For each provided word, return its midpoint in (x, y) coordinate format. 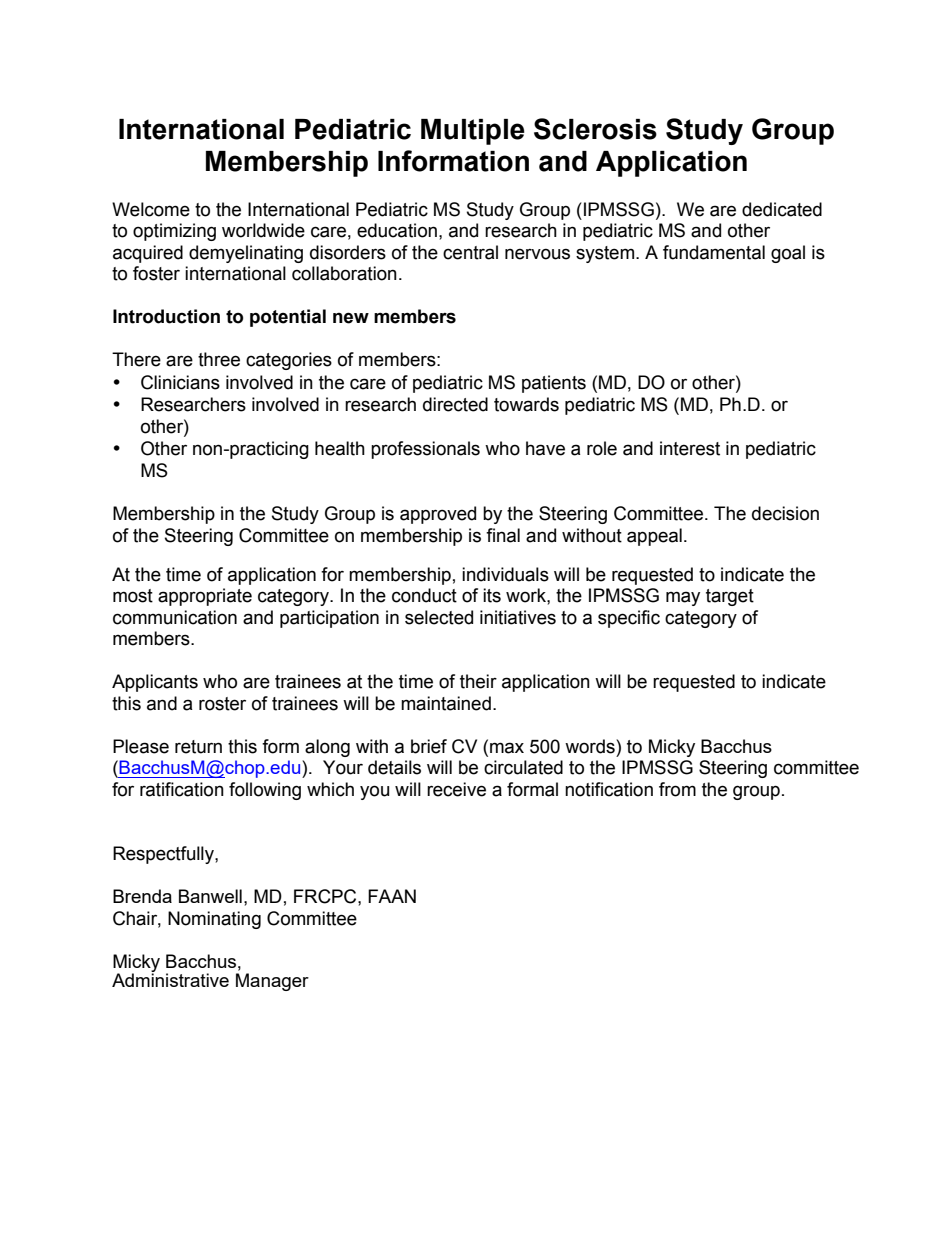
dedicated (782, 209)
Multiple (473, 132)
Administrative (170, 979)
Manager (272, 982)
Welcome (151, 209)
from (677, 789)
